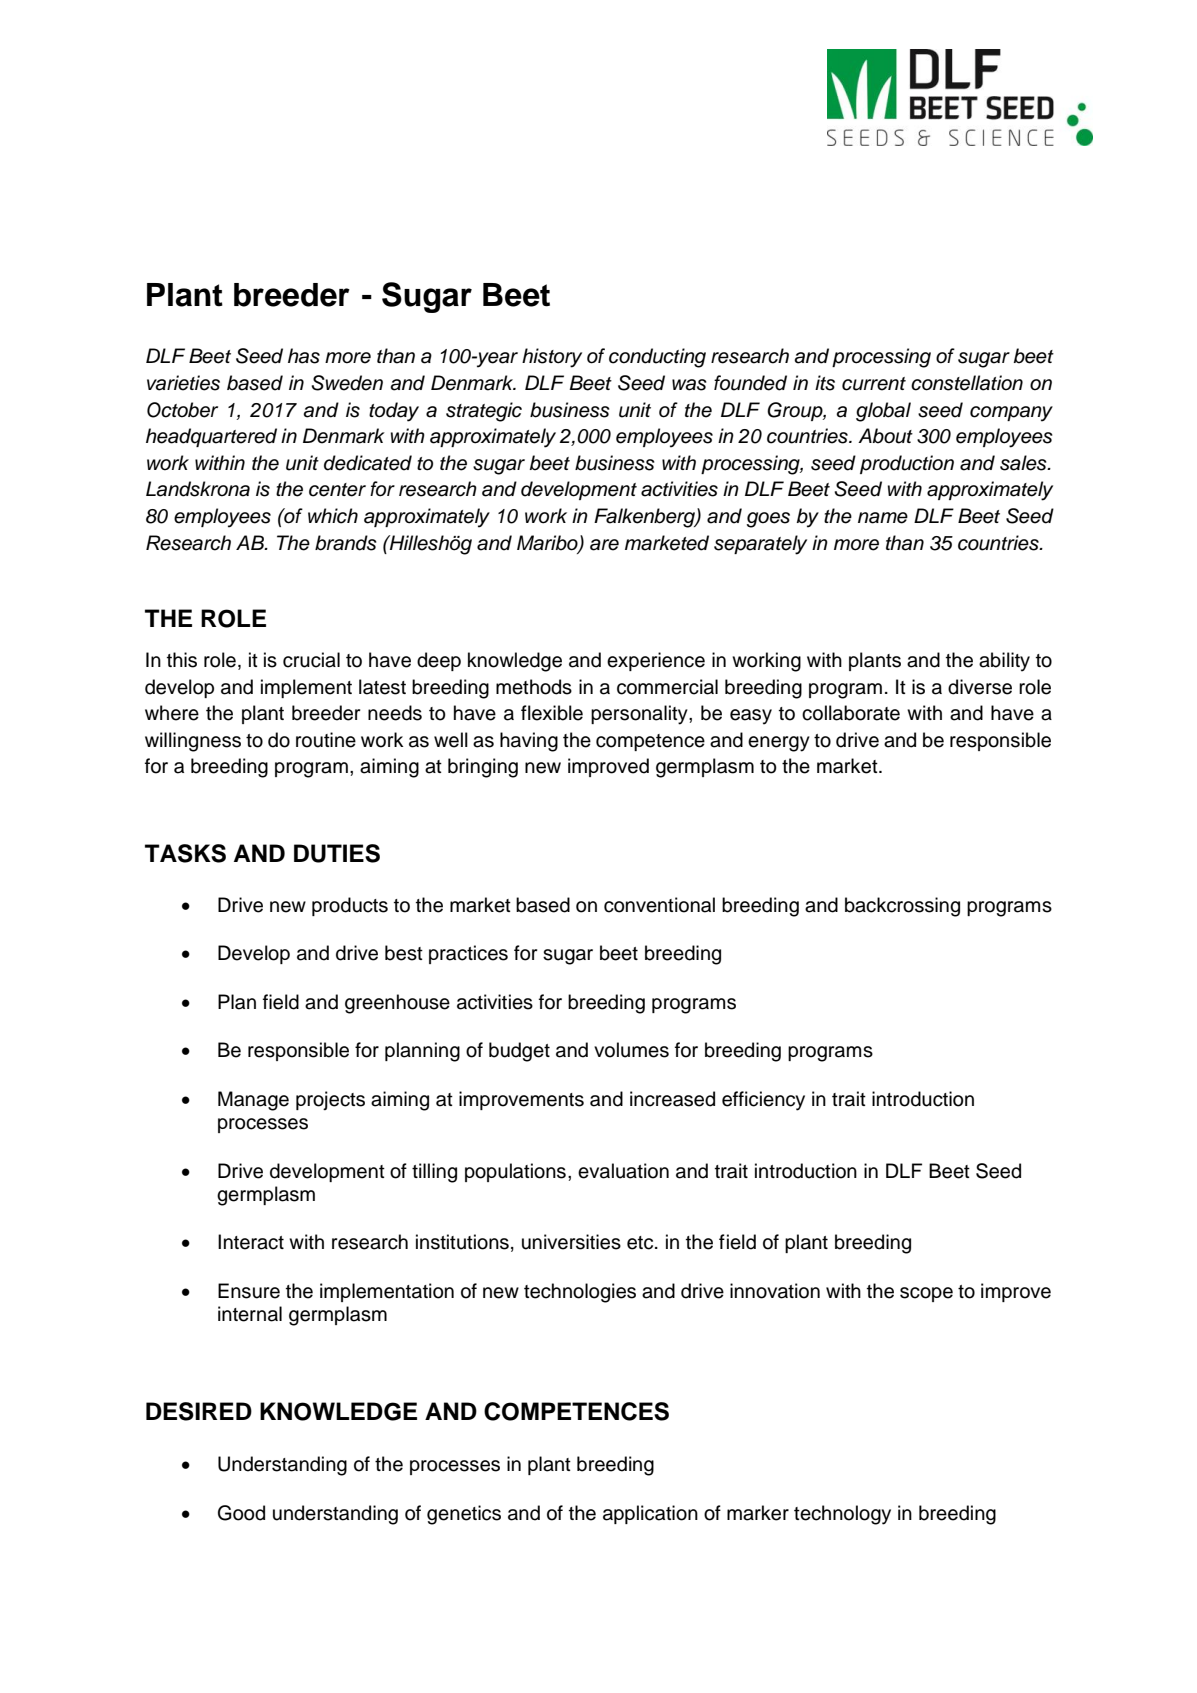 This screenshot has width=1197, height=1693. I want to click on crucial, so click(311, 660).
